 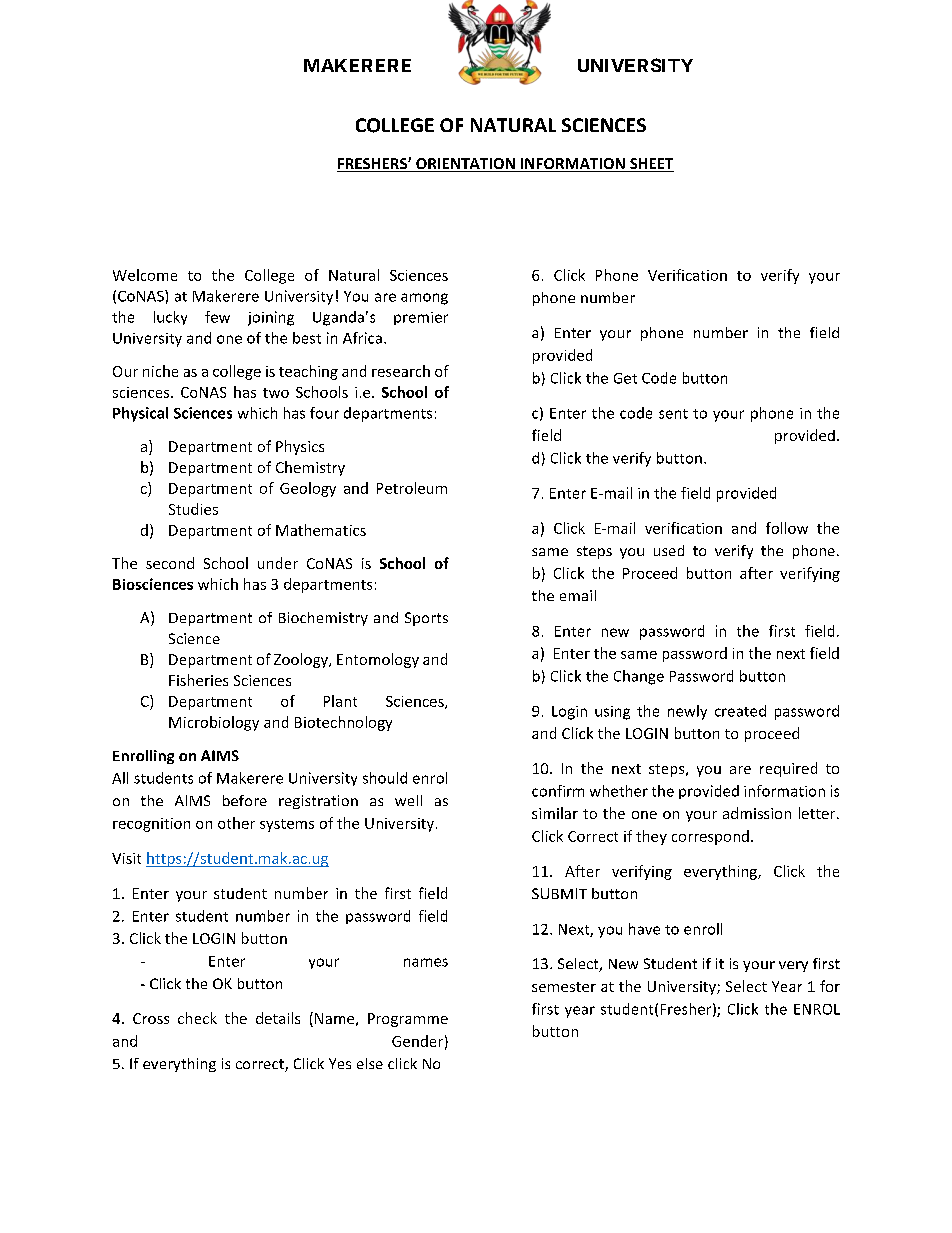 I want to click on used, so click(x=669, y=550).
